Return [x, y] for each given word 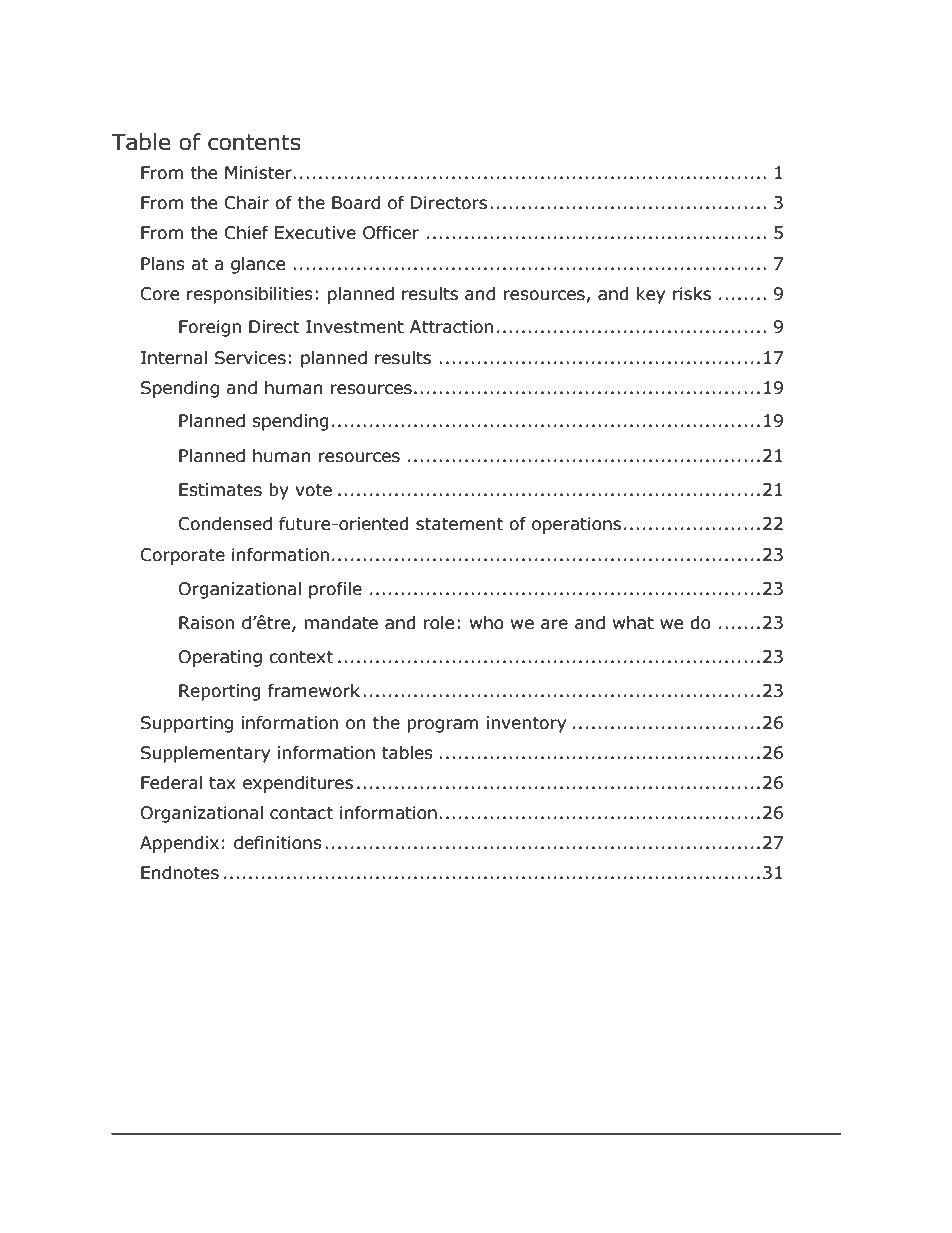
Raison [206, 623]
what [633, 623]
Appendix [179, 844]
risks [692, 294]
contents [254, 142]
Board [356, 203]
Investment [355, 327]
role [438, 623]
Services [250, 358]
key [651, 295]
